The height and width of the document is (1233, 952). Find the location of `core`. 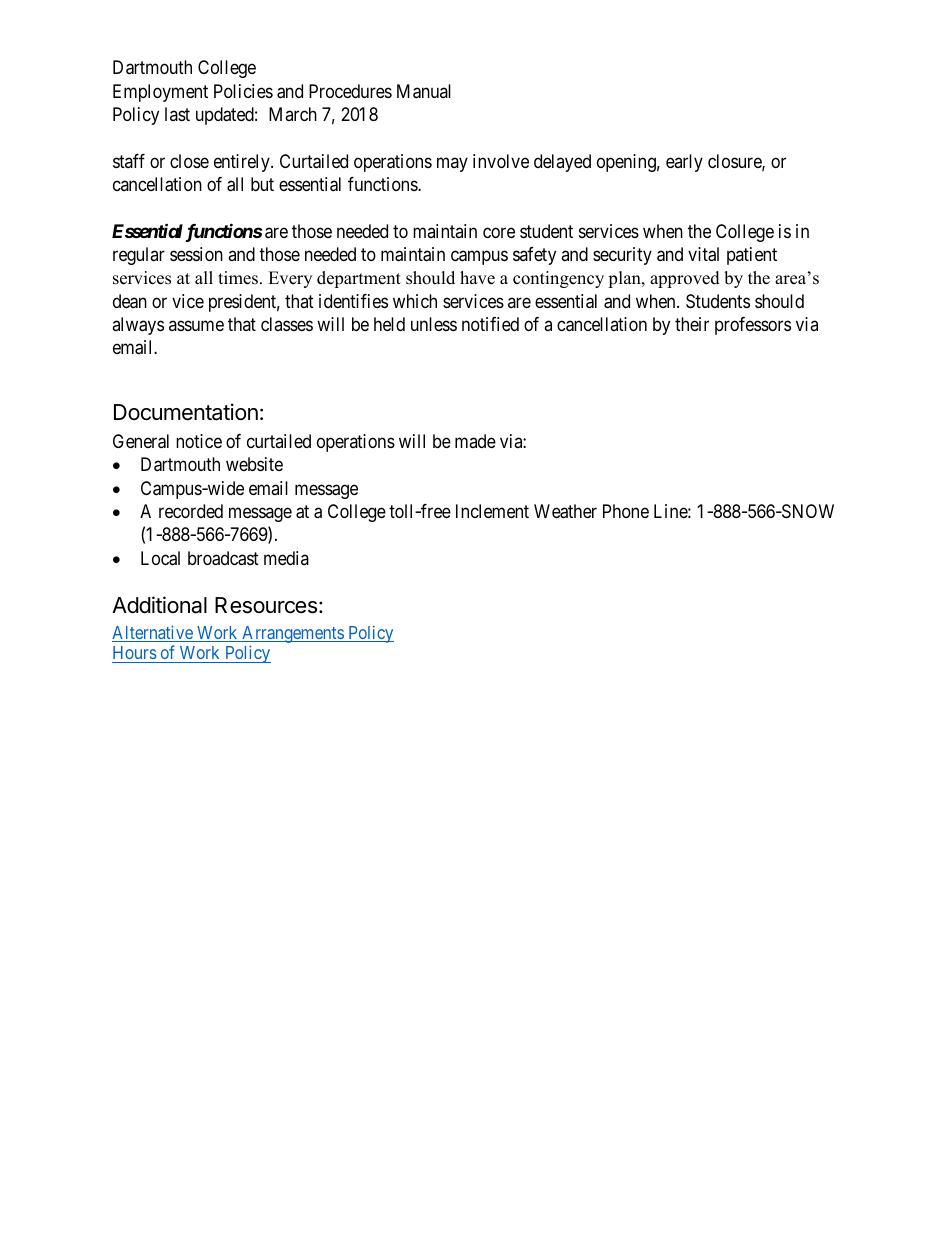

core is located at coordinates (499, 232).
